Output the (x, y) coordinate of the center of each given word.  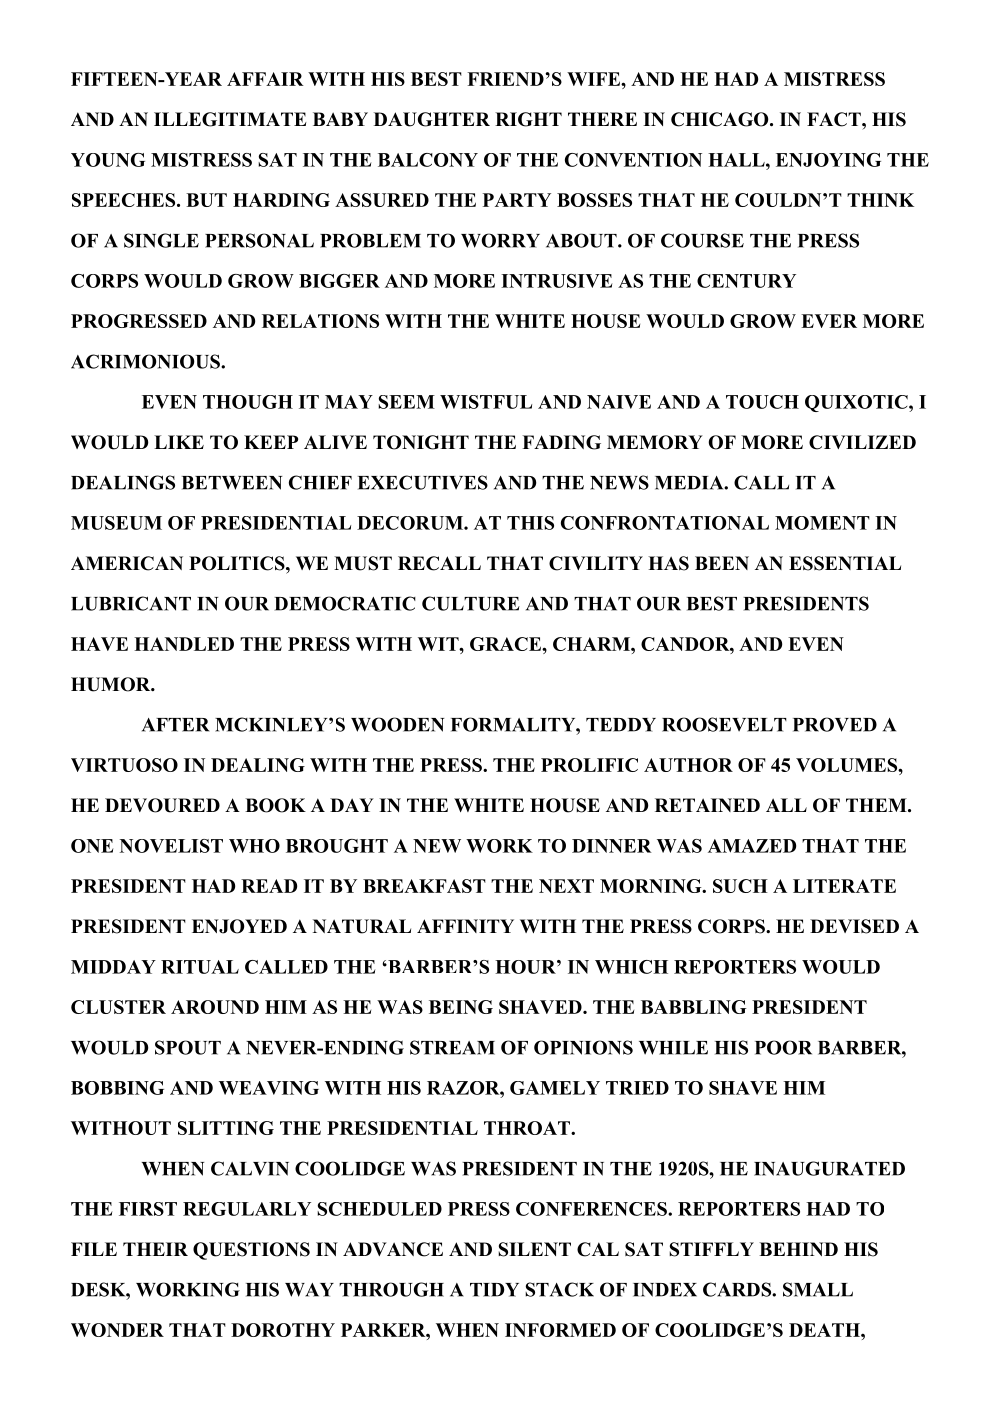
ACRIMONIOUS (146, 361)
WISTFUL (486, 402)
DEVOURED (162, 805)
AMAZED (752, 846)
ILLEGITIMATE (230, 119)
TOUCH (762, 402)
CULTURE (471, 603)
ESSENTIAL (845, 563)
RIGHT (528, 119)
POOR (783, 1047)
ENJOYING (828, 160)
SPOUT (188, 1047)
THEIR (155, 1249)
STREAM (452, 1047)
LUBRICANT (131, 603)
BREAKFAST (424, 886)
